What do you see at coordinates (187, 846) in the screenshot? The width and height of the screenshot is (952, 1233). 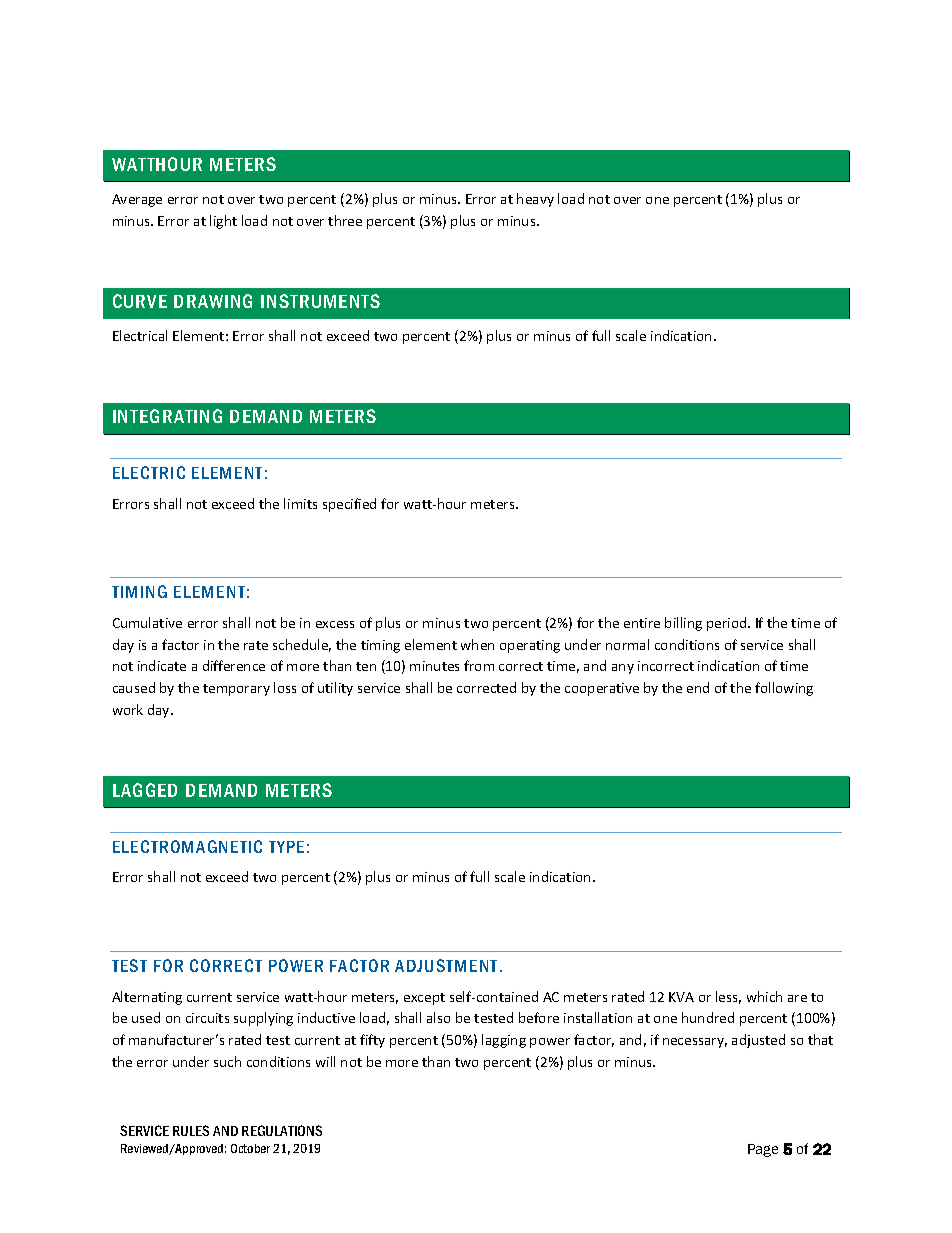 I see `ELECTROMAGNETIC` at bounding box center [187, 846].
